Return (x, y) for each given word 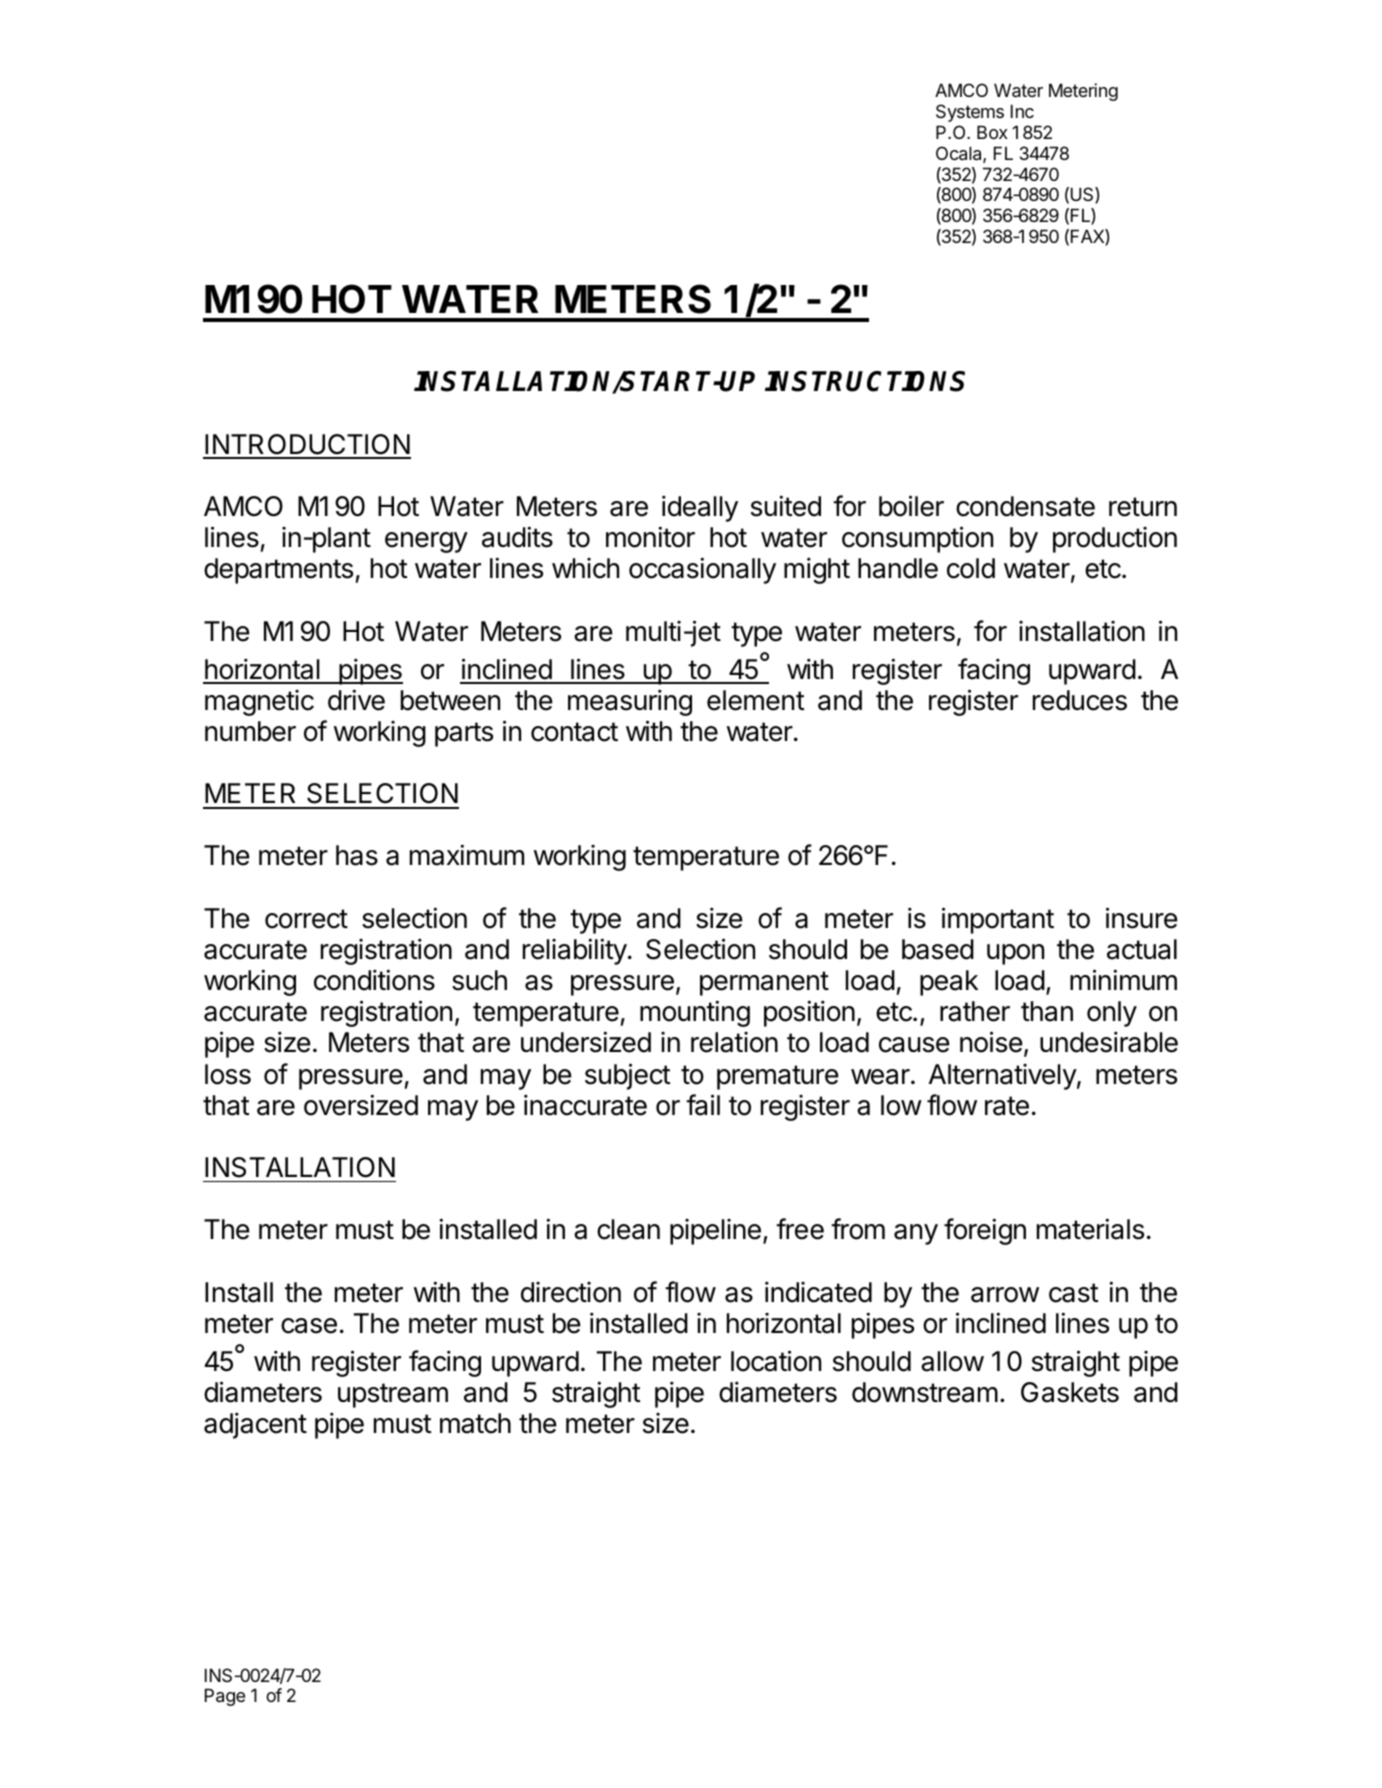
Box (992, 132)
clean (628, 1229)
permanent (764, 983)
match (475, 1423)
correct (306, 919)
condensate (1025, 506)
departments (280, 571)
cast (1074, 1293)
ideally (700, 508)
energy (426, 542)
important (998, 920)
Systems (970, 113)
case (309, 1326)
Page (225, 1697)
